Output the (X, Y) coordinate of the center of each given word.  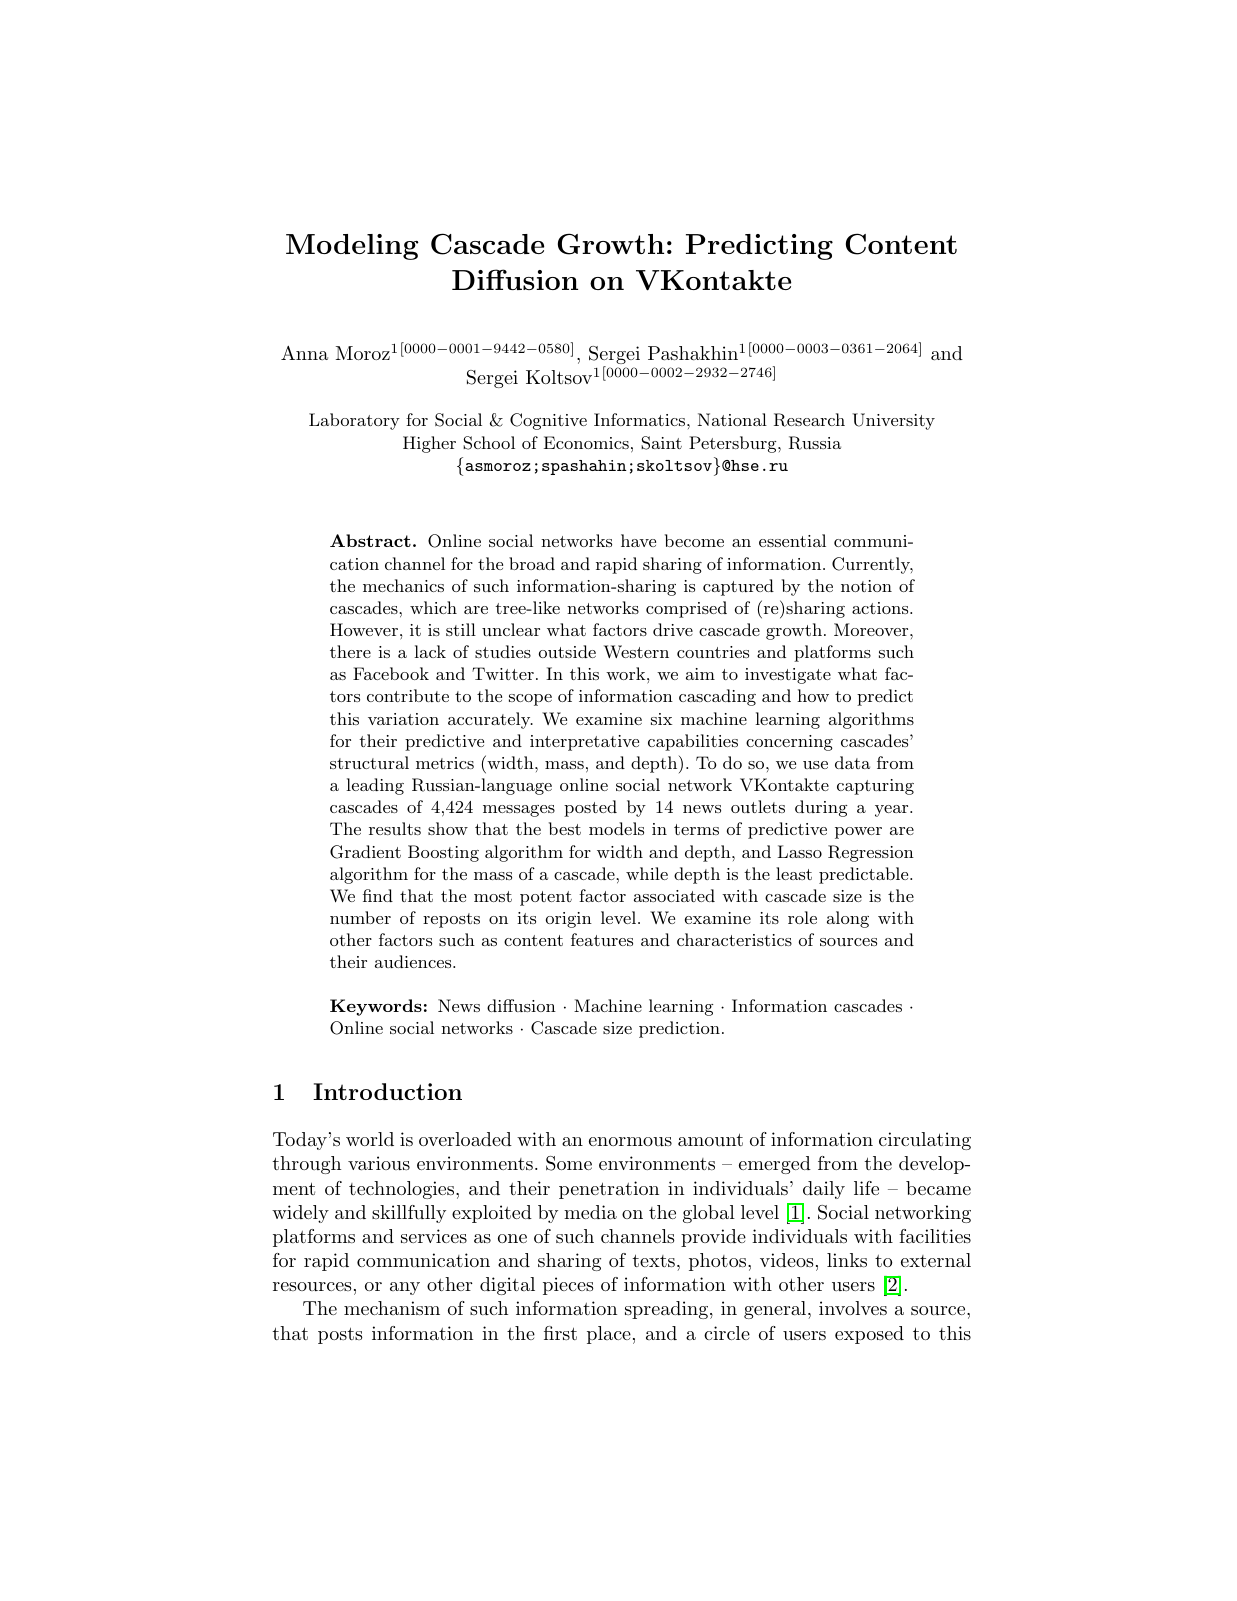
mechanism (392, 1308)
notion (866, 586)
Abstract (370, 540)
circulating (925, 1141)
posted (590, 808)
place (609, 1335)
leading (375, 786)
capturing (875, 787)
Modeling (352, 247)
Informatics (639, 419)
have (638, 540)
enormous (630, 1141)
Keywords (376, 1007)
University (893, 421)
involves (853, 1308)
